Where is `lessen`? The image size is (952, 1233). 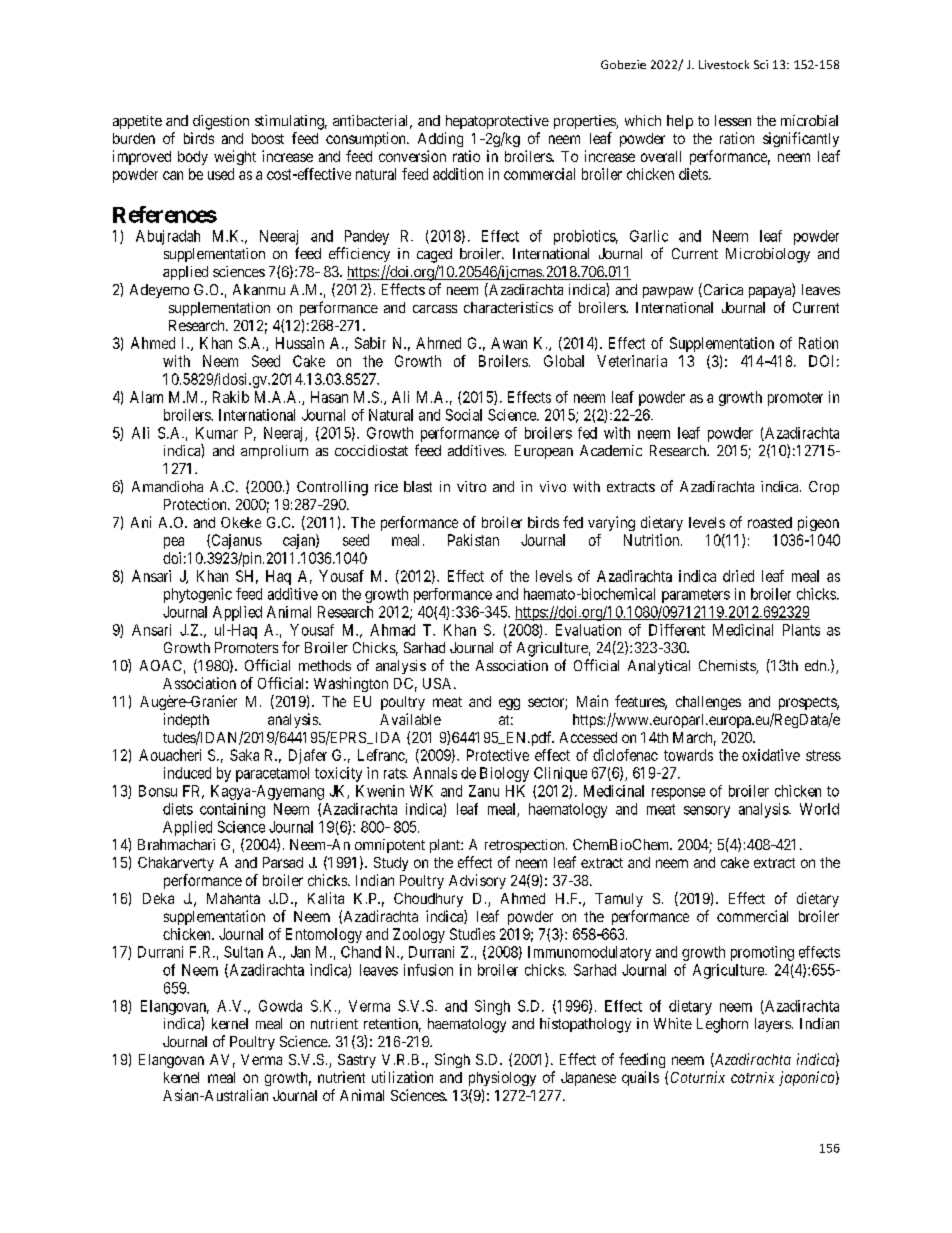
lessen is located at coordinates (733, 120).
